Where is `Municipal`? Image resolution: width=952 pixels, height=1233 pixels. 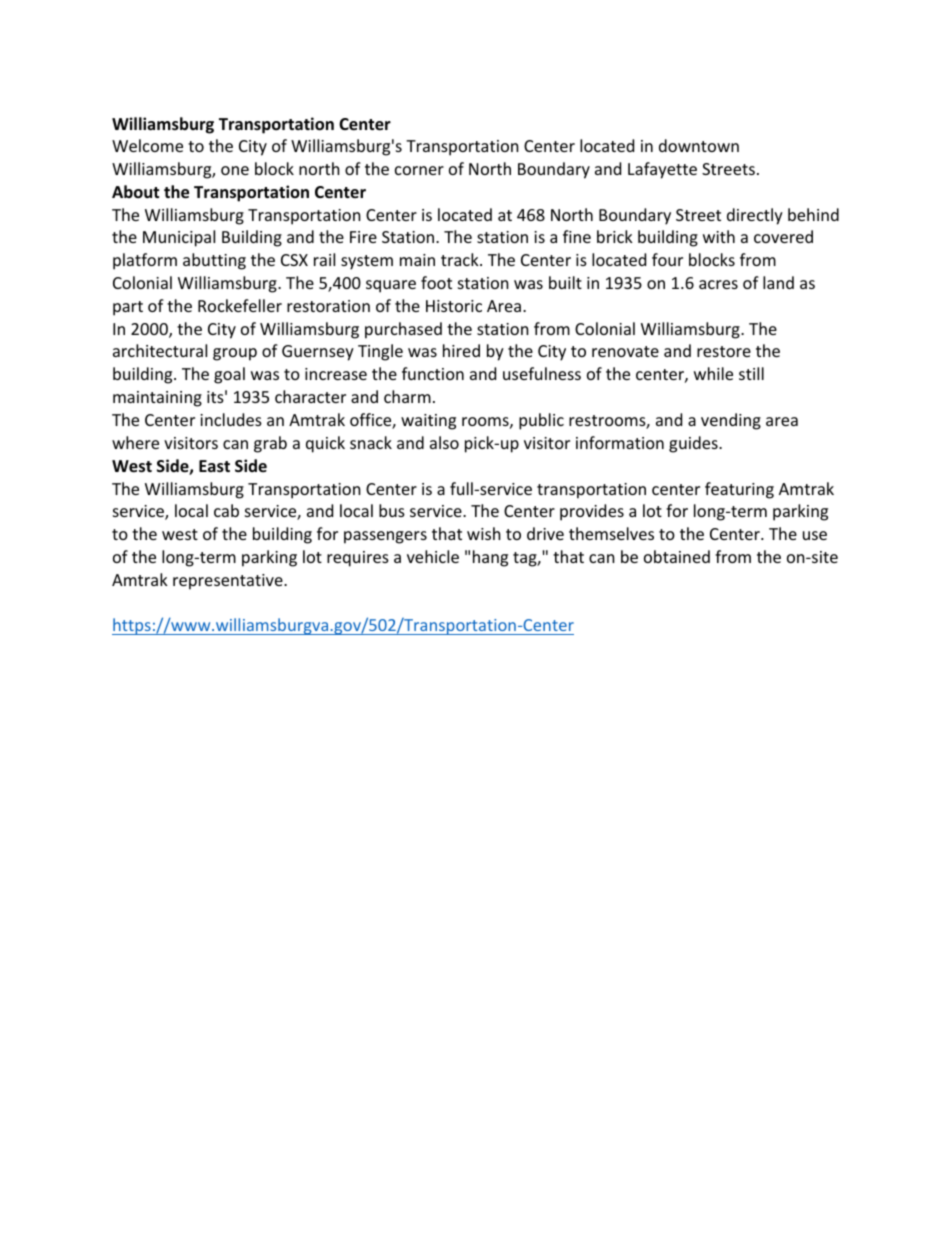 Municipal is located at coordinates (179, 238).
